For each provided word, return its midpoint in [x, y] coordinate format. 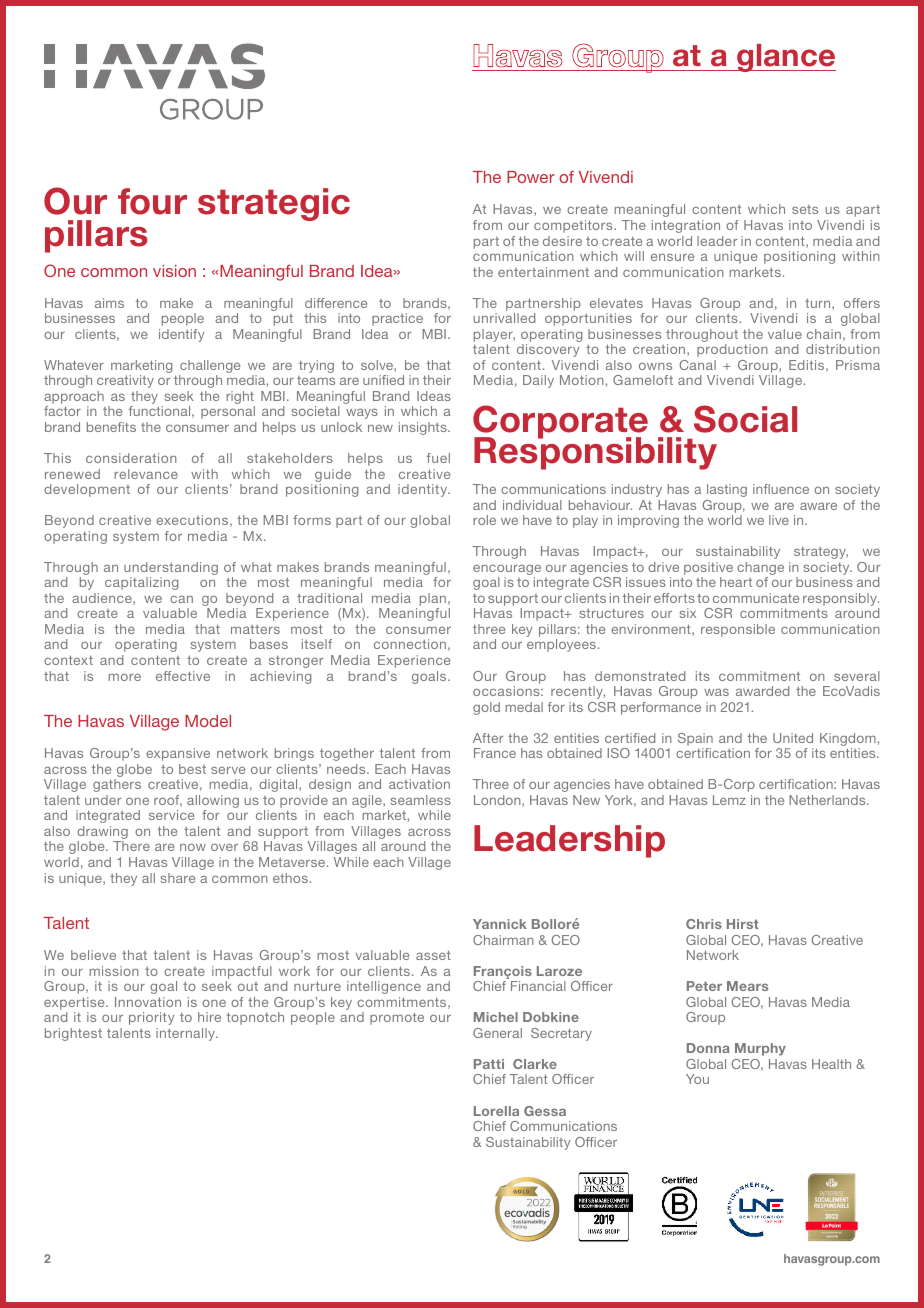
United [793, 738]
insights [424, 428]
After [488, 738]
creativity [125, 381]
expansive [178, 754]
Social [745, 419]
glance [785, 58]
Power [531, 177]
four [152, 201]
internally [187, 1034]
